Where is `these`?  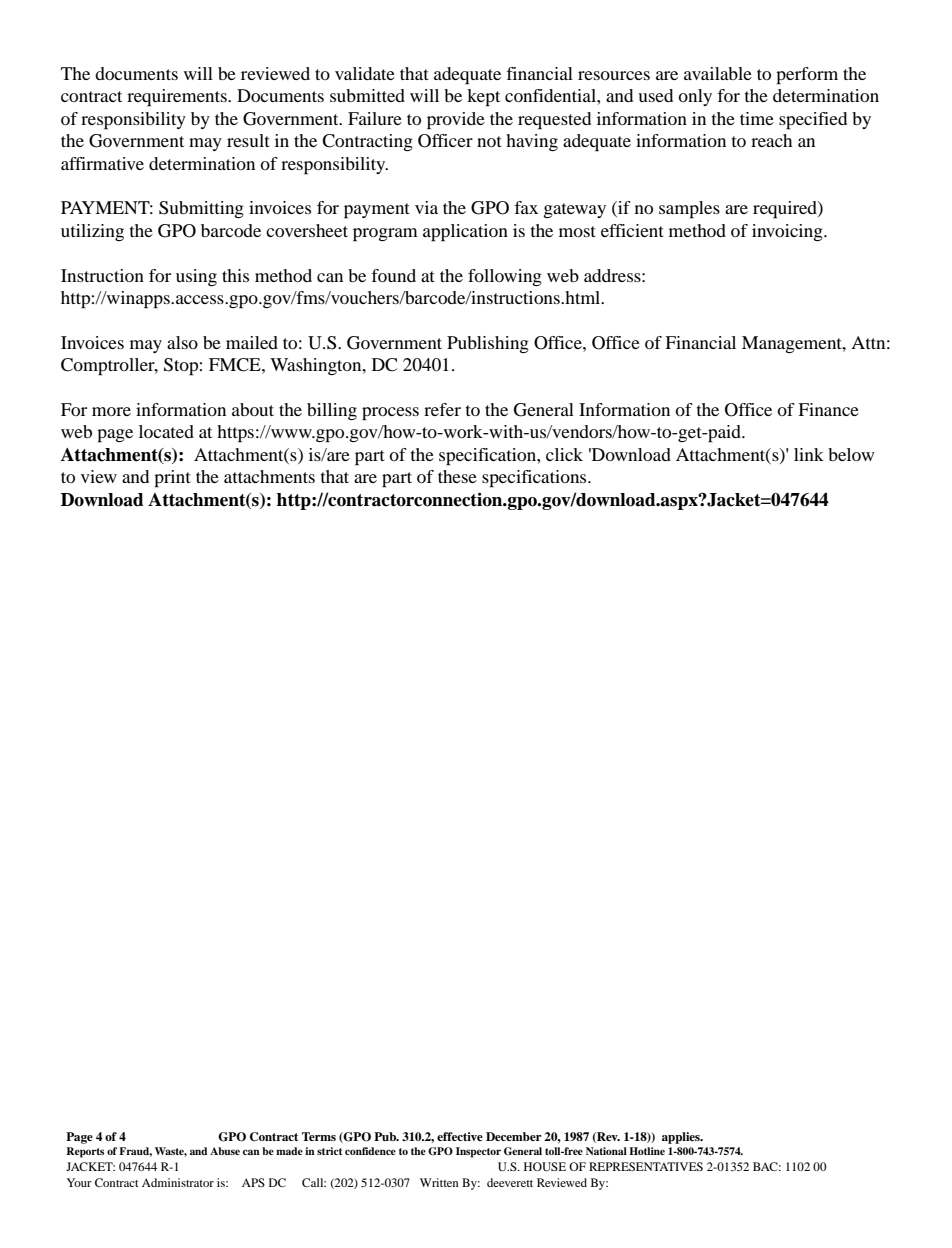
these is located at coordinates (457, 476).
